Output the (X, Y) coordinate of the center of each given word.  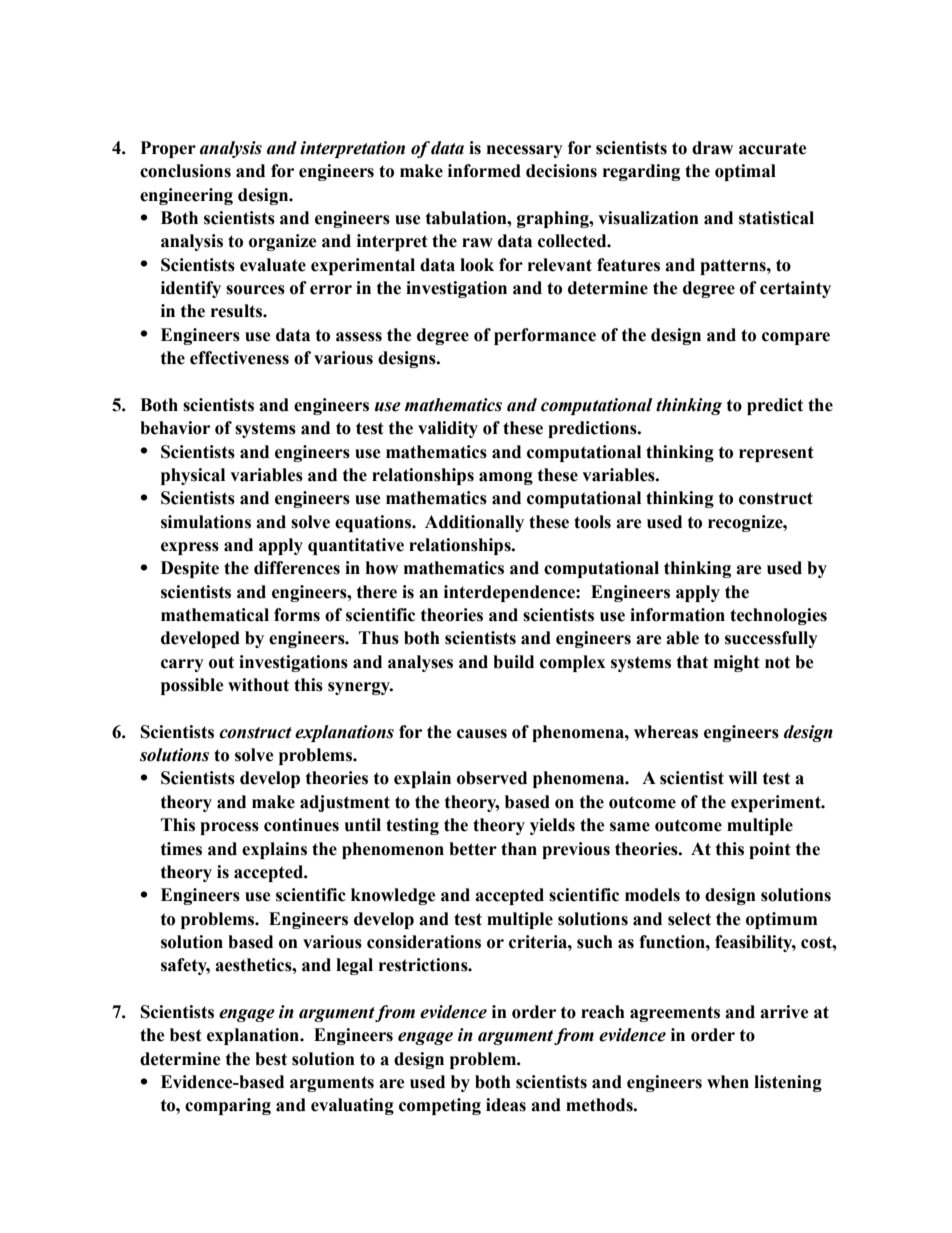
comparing (228, 1106)
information (677, 615)
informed (484, 171)
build (513, 662)
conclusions (185, 171)
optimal (745, 172)
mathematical (215, 615)
